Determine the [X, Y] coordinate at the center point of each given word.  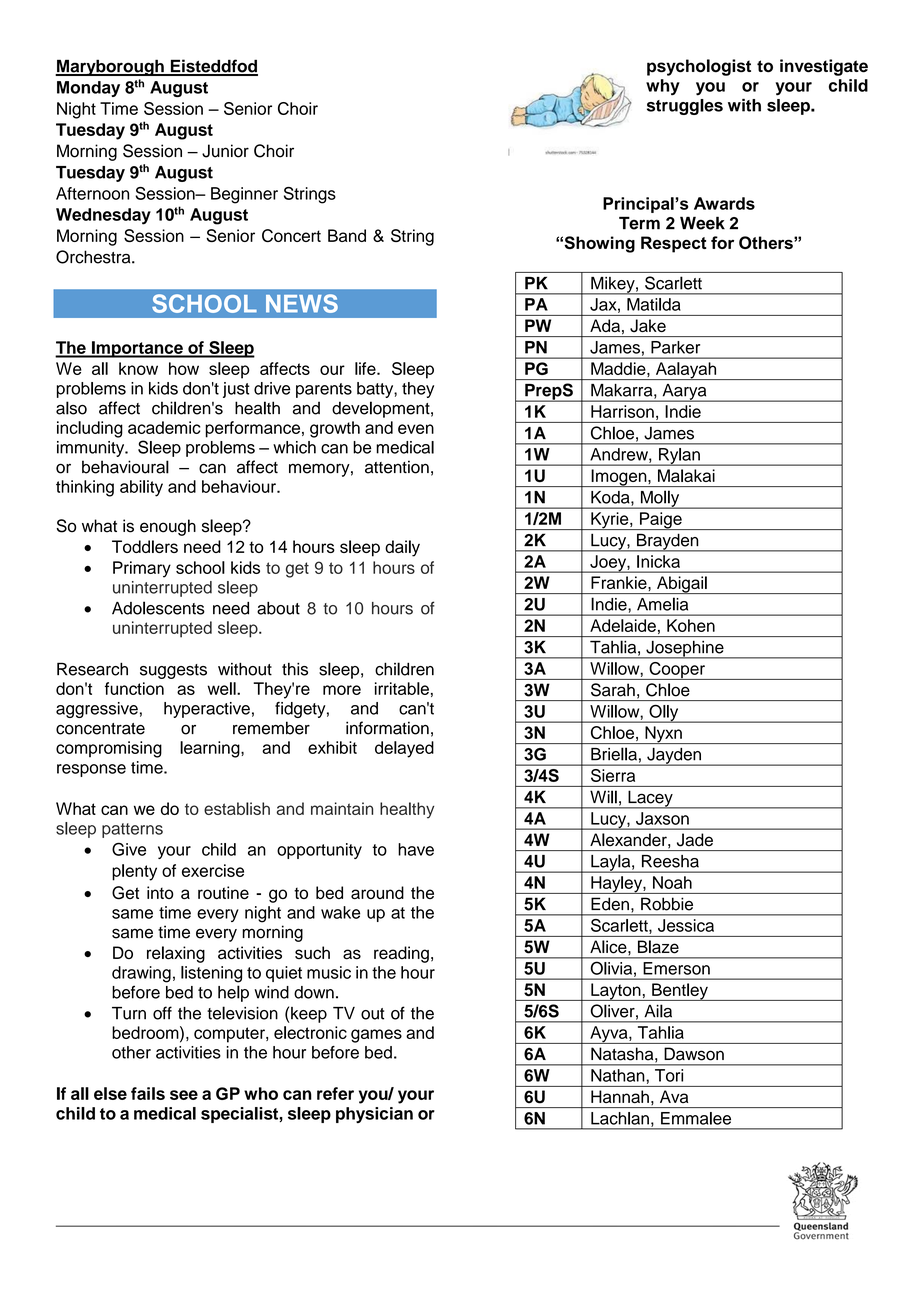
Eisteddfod [213, 67]
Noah [672, 882]
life [366, 368]
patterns [132, 830]
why [663, 87]
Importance [137, 349]
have [416, 849]
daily [402, 548]
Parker [675, 347]
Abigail [682, 585]
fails [148, 1093]
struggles [685, 107]
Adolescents [158, 608]
